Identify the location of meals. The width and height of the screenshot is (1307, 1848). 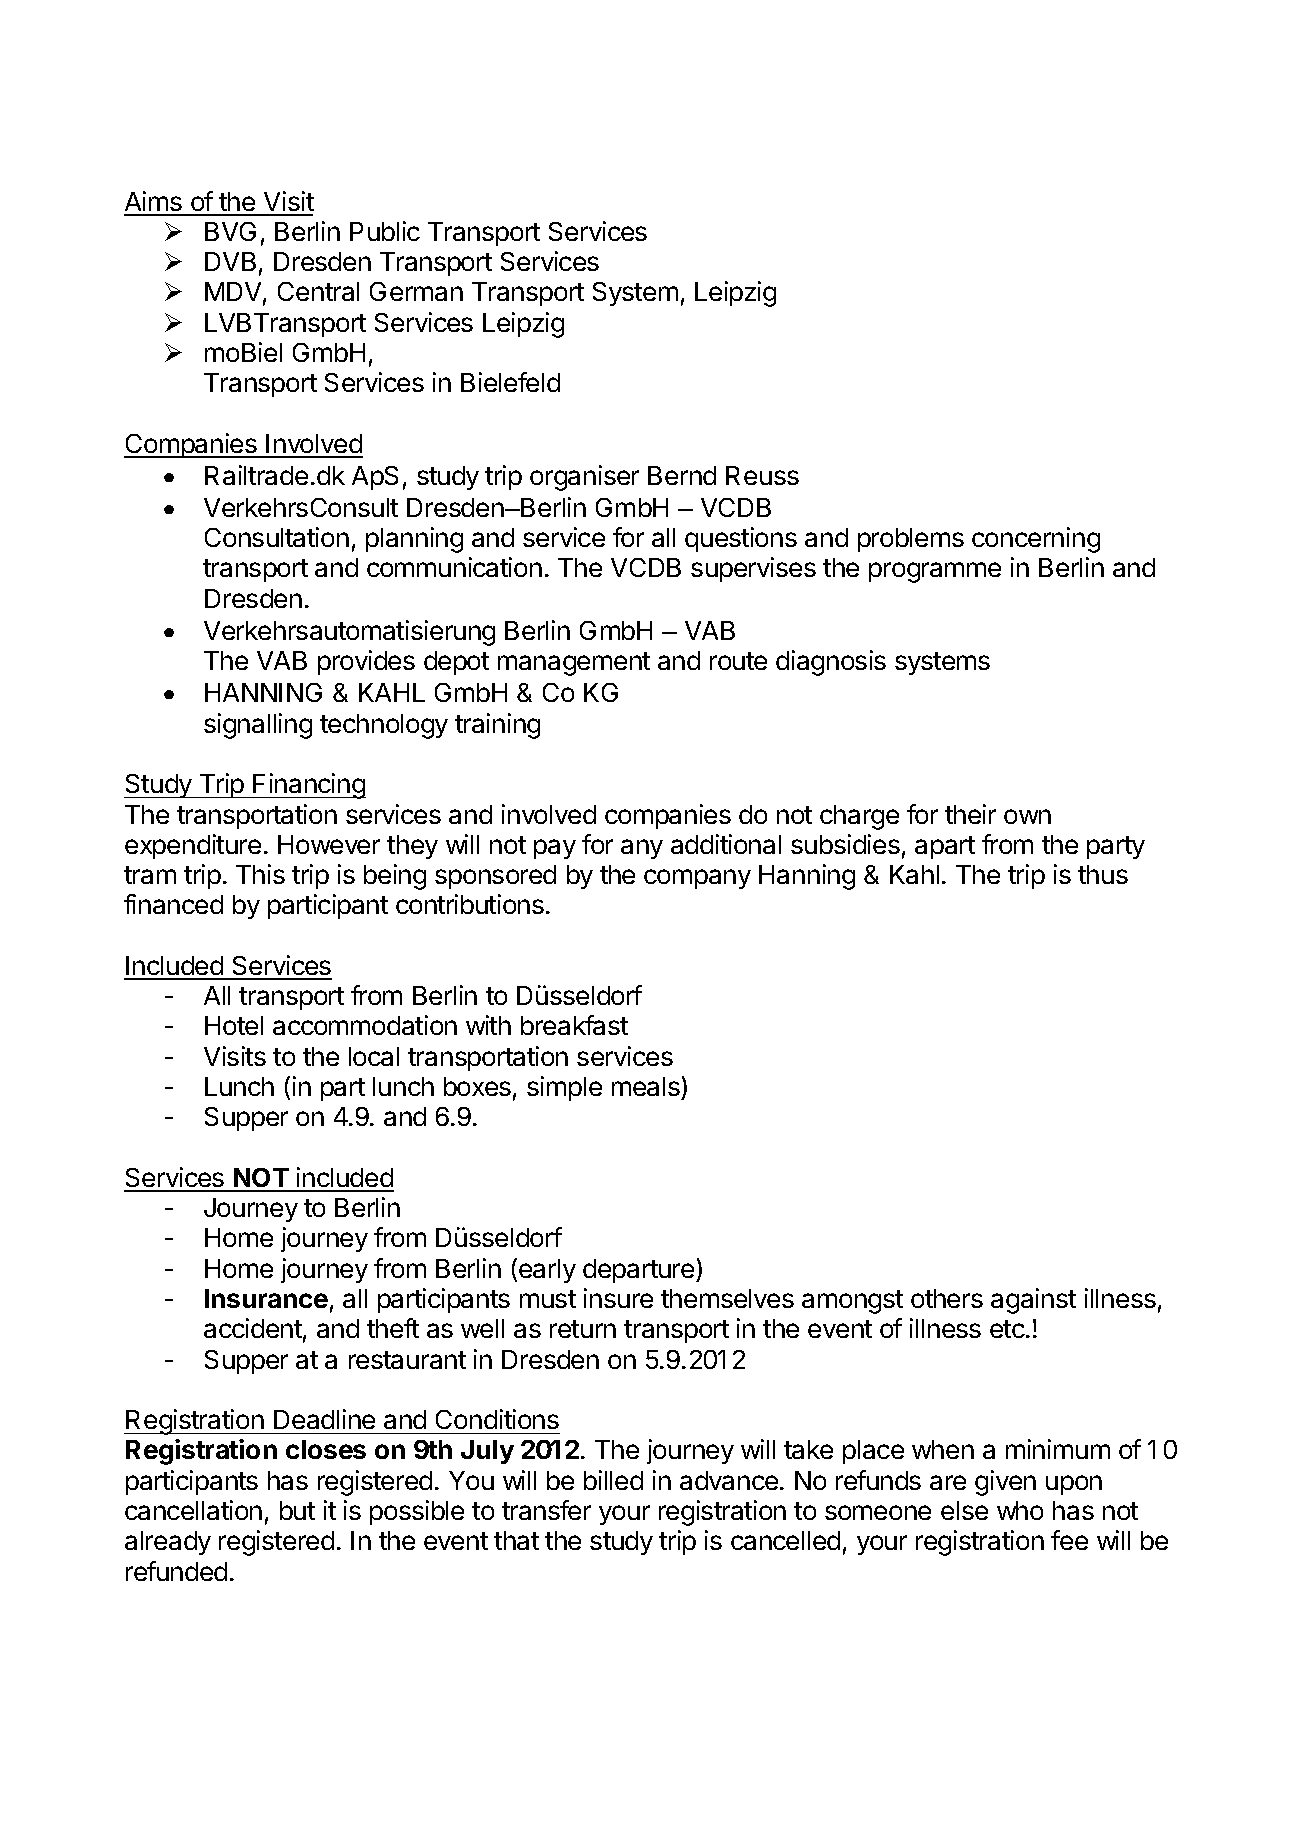
(646, 1086).
